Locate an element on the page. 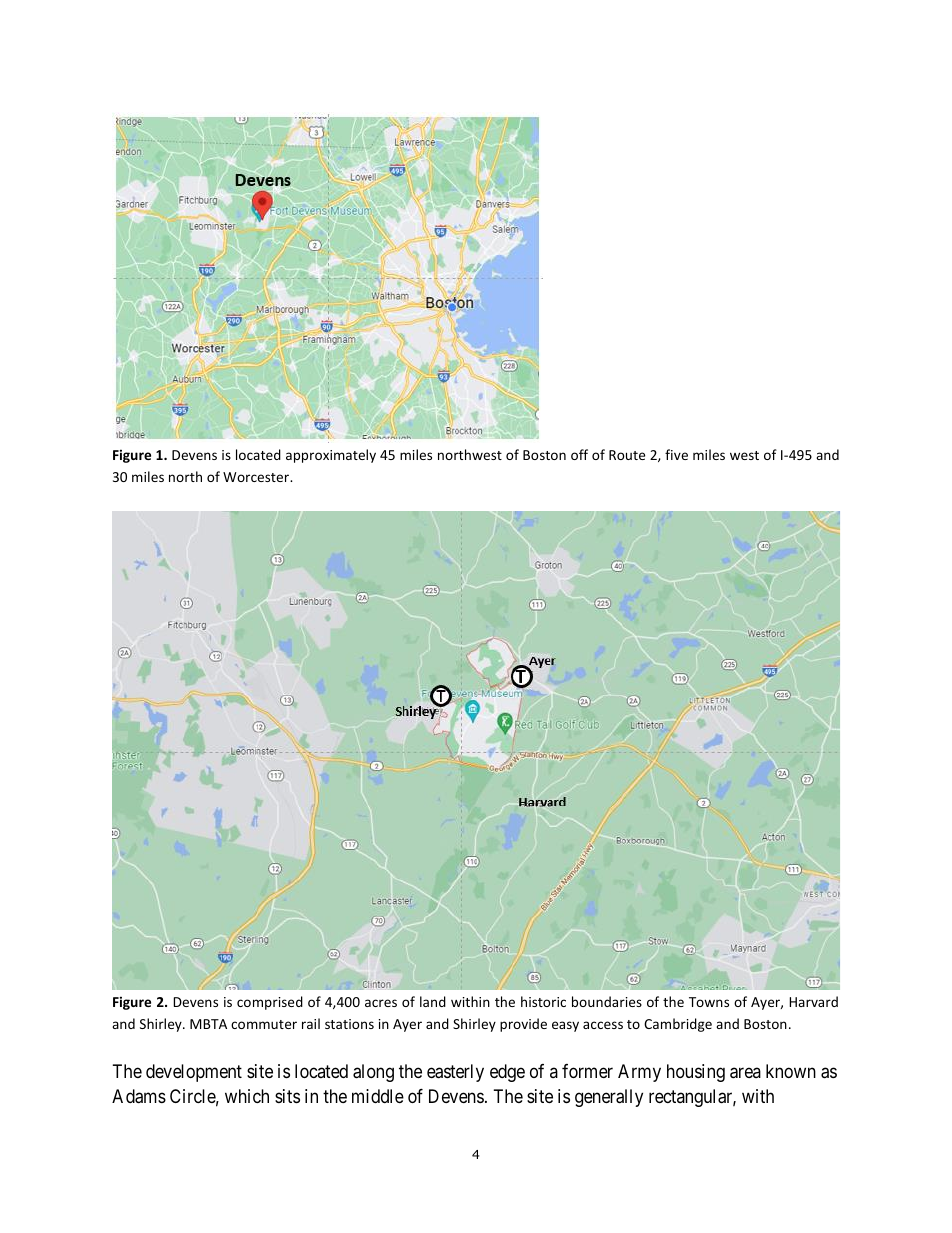  Worcester is located at coordinates (257, 477).
